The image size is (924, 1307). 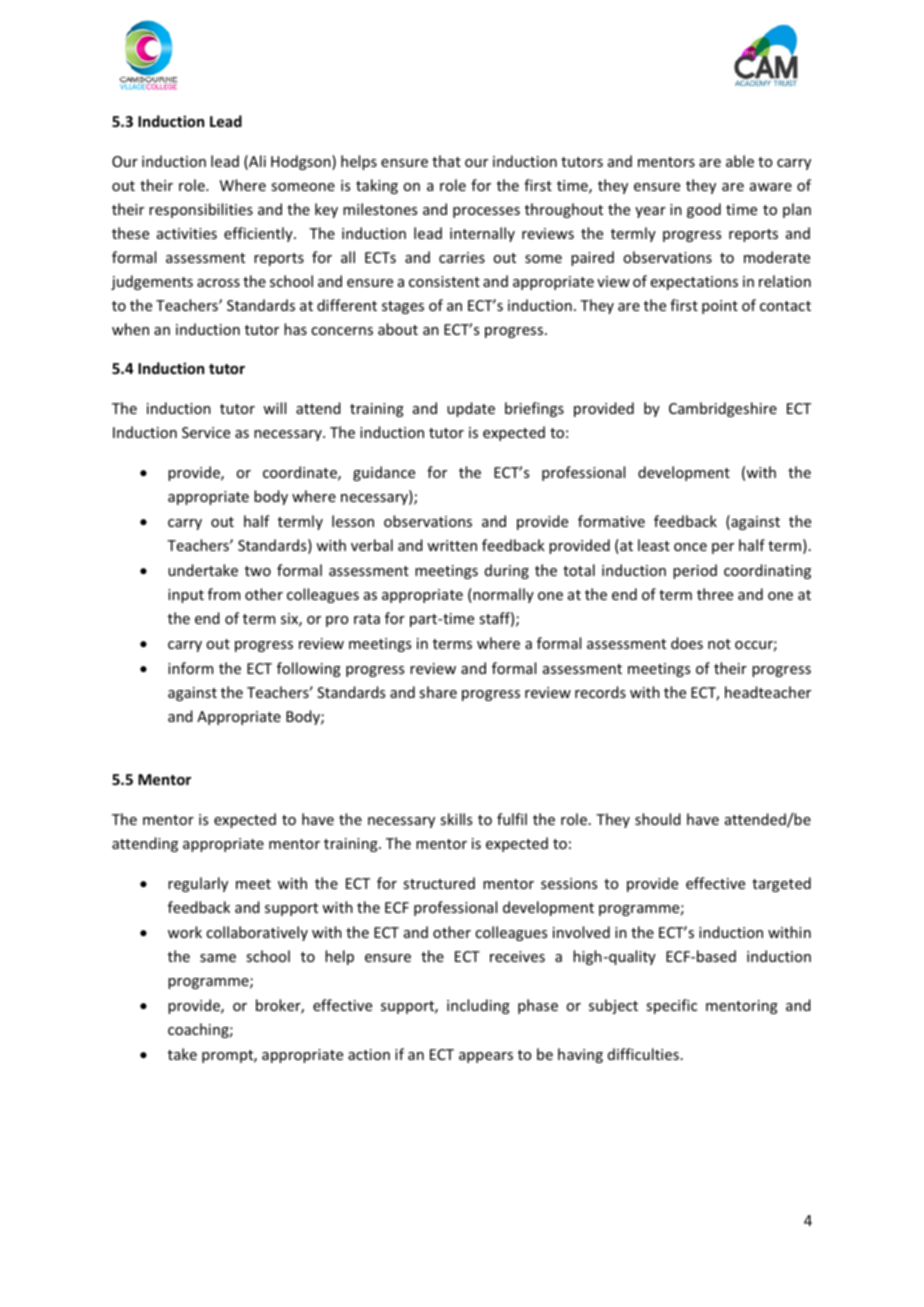 I want to click on processes, so click(x=486, y=212).
